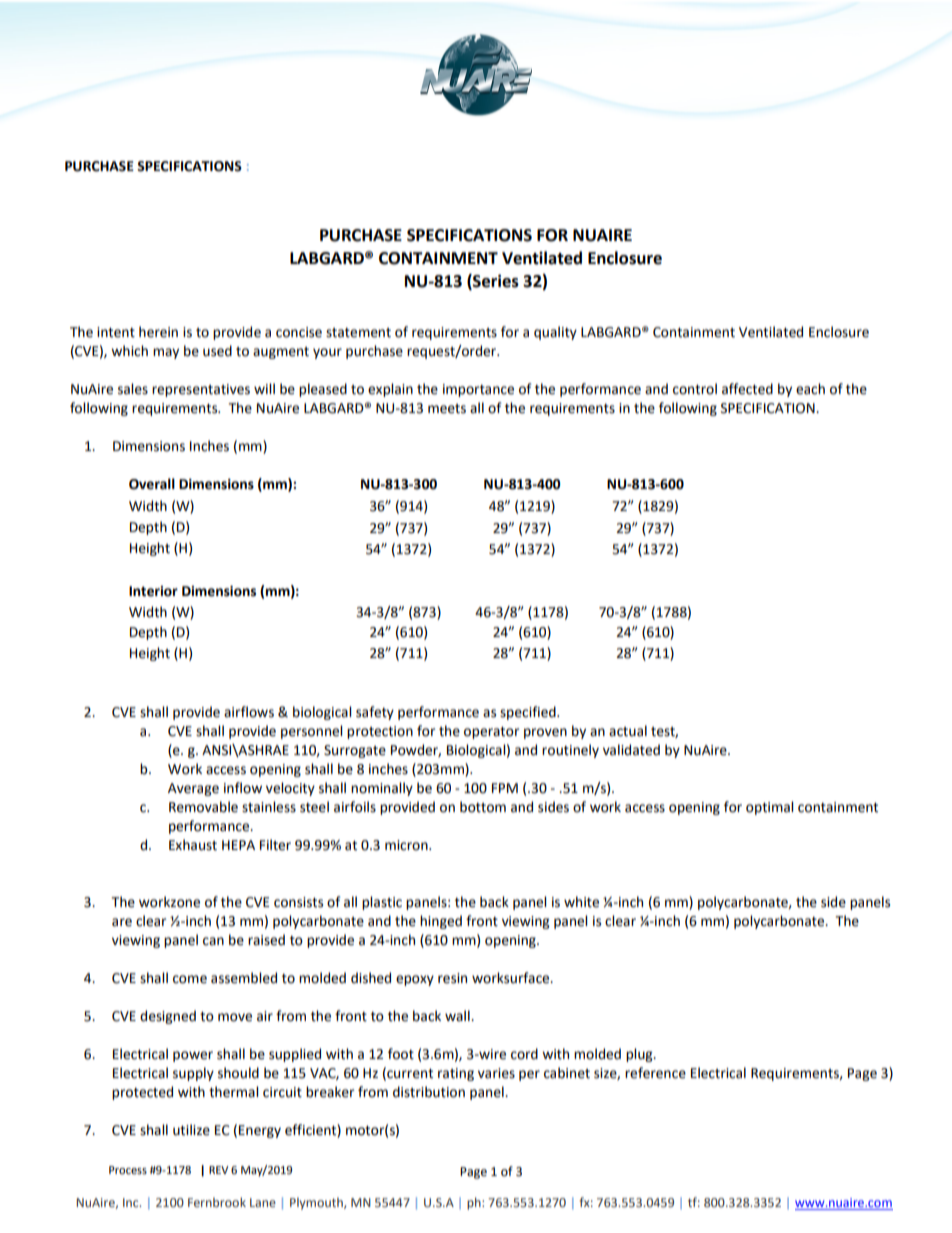 This screenshot has width=952, height=1233. Describe the element at coordinates (441, 922) in the screenshot. I see `hinged` at that location.
